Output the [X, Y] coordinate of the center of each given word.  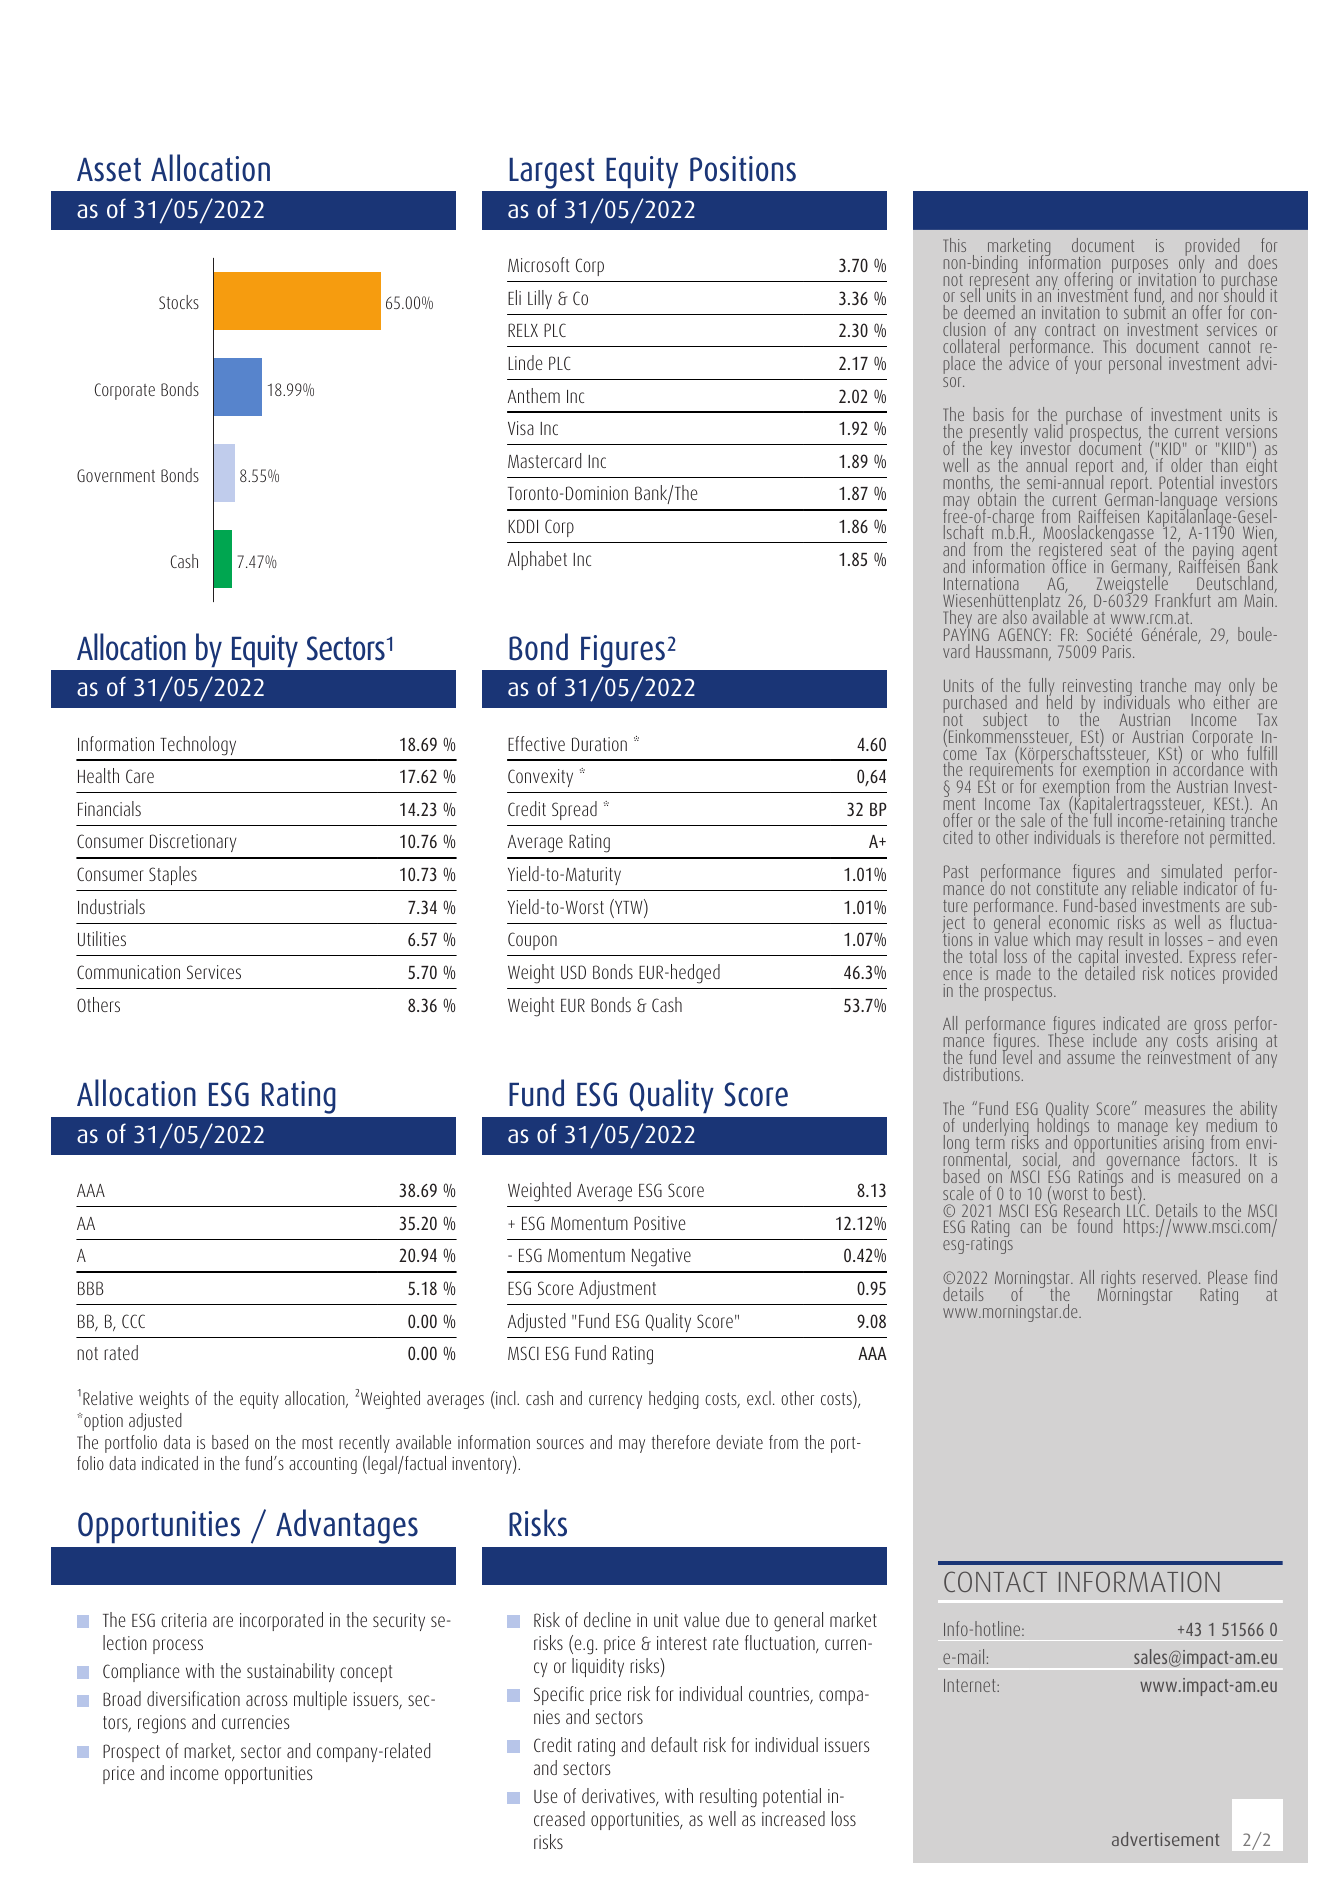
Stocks [179, 302]
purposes [1140, 267]
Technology [198, 746]
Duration [599, 744]
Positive [660, 1223]
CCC [133, 1321]
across [267, 1700]
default [674, 1744]
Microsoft [538, 264]
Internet [971, 1685]
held [1059, 701]
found [1095, 1226]
